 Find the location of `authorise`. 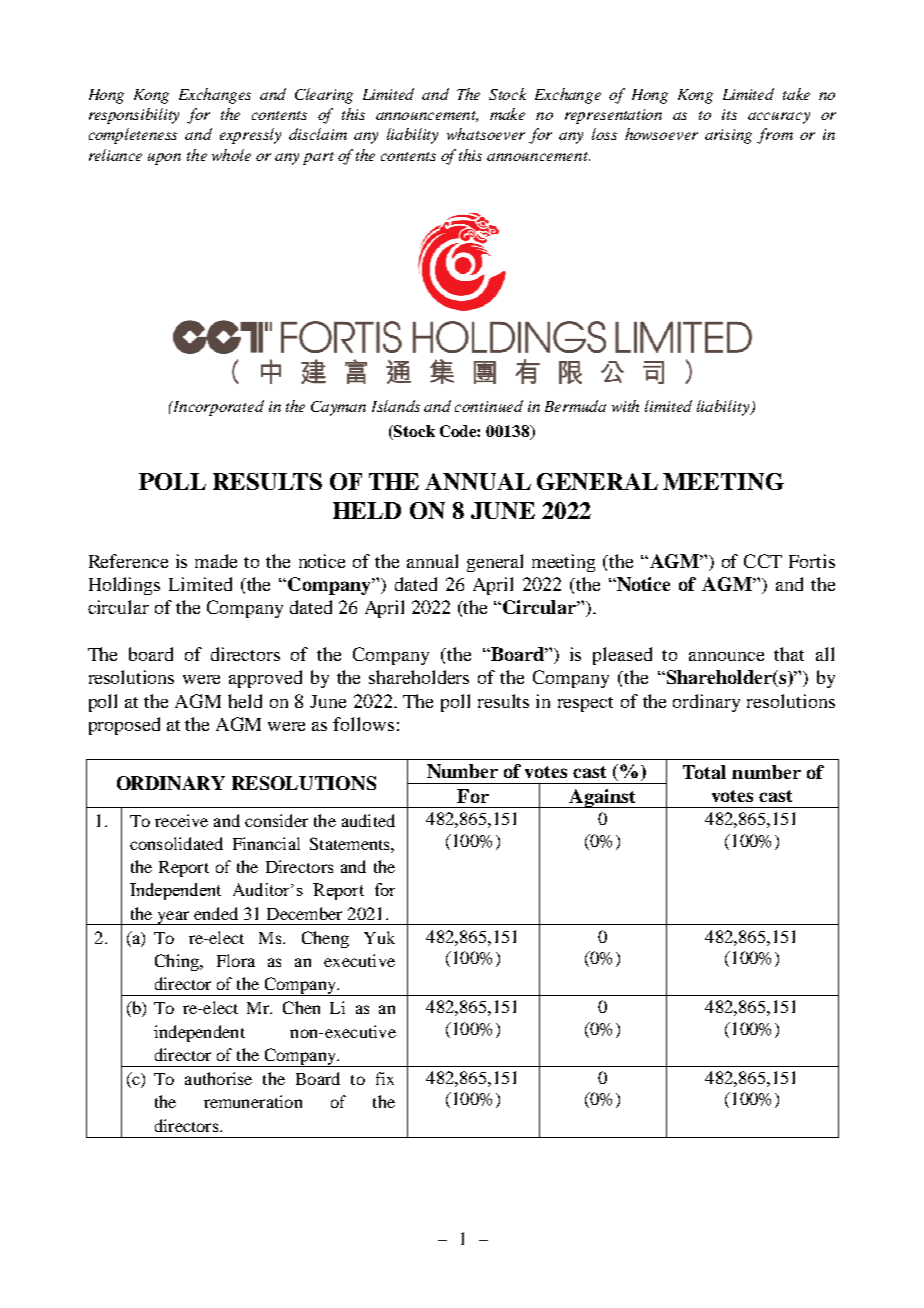

authorise is located at coordinates (218, 1078).
